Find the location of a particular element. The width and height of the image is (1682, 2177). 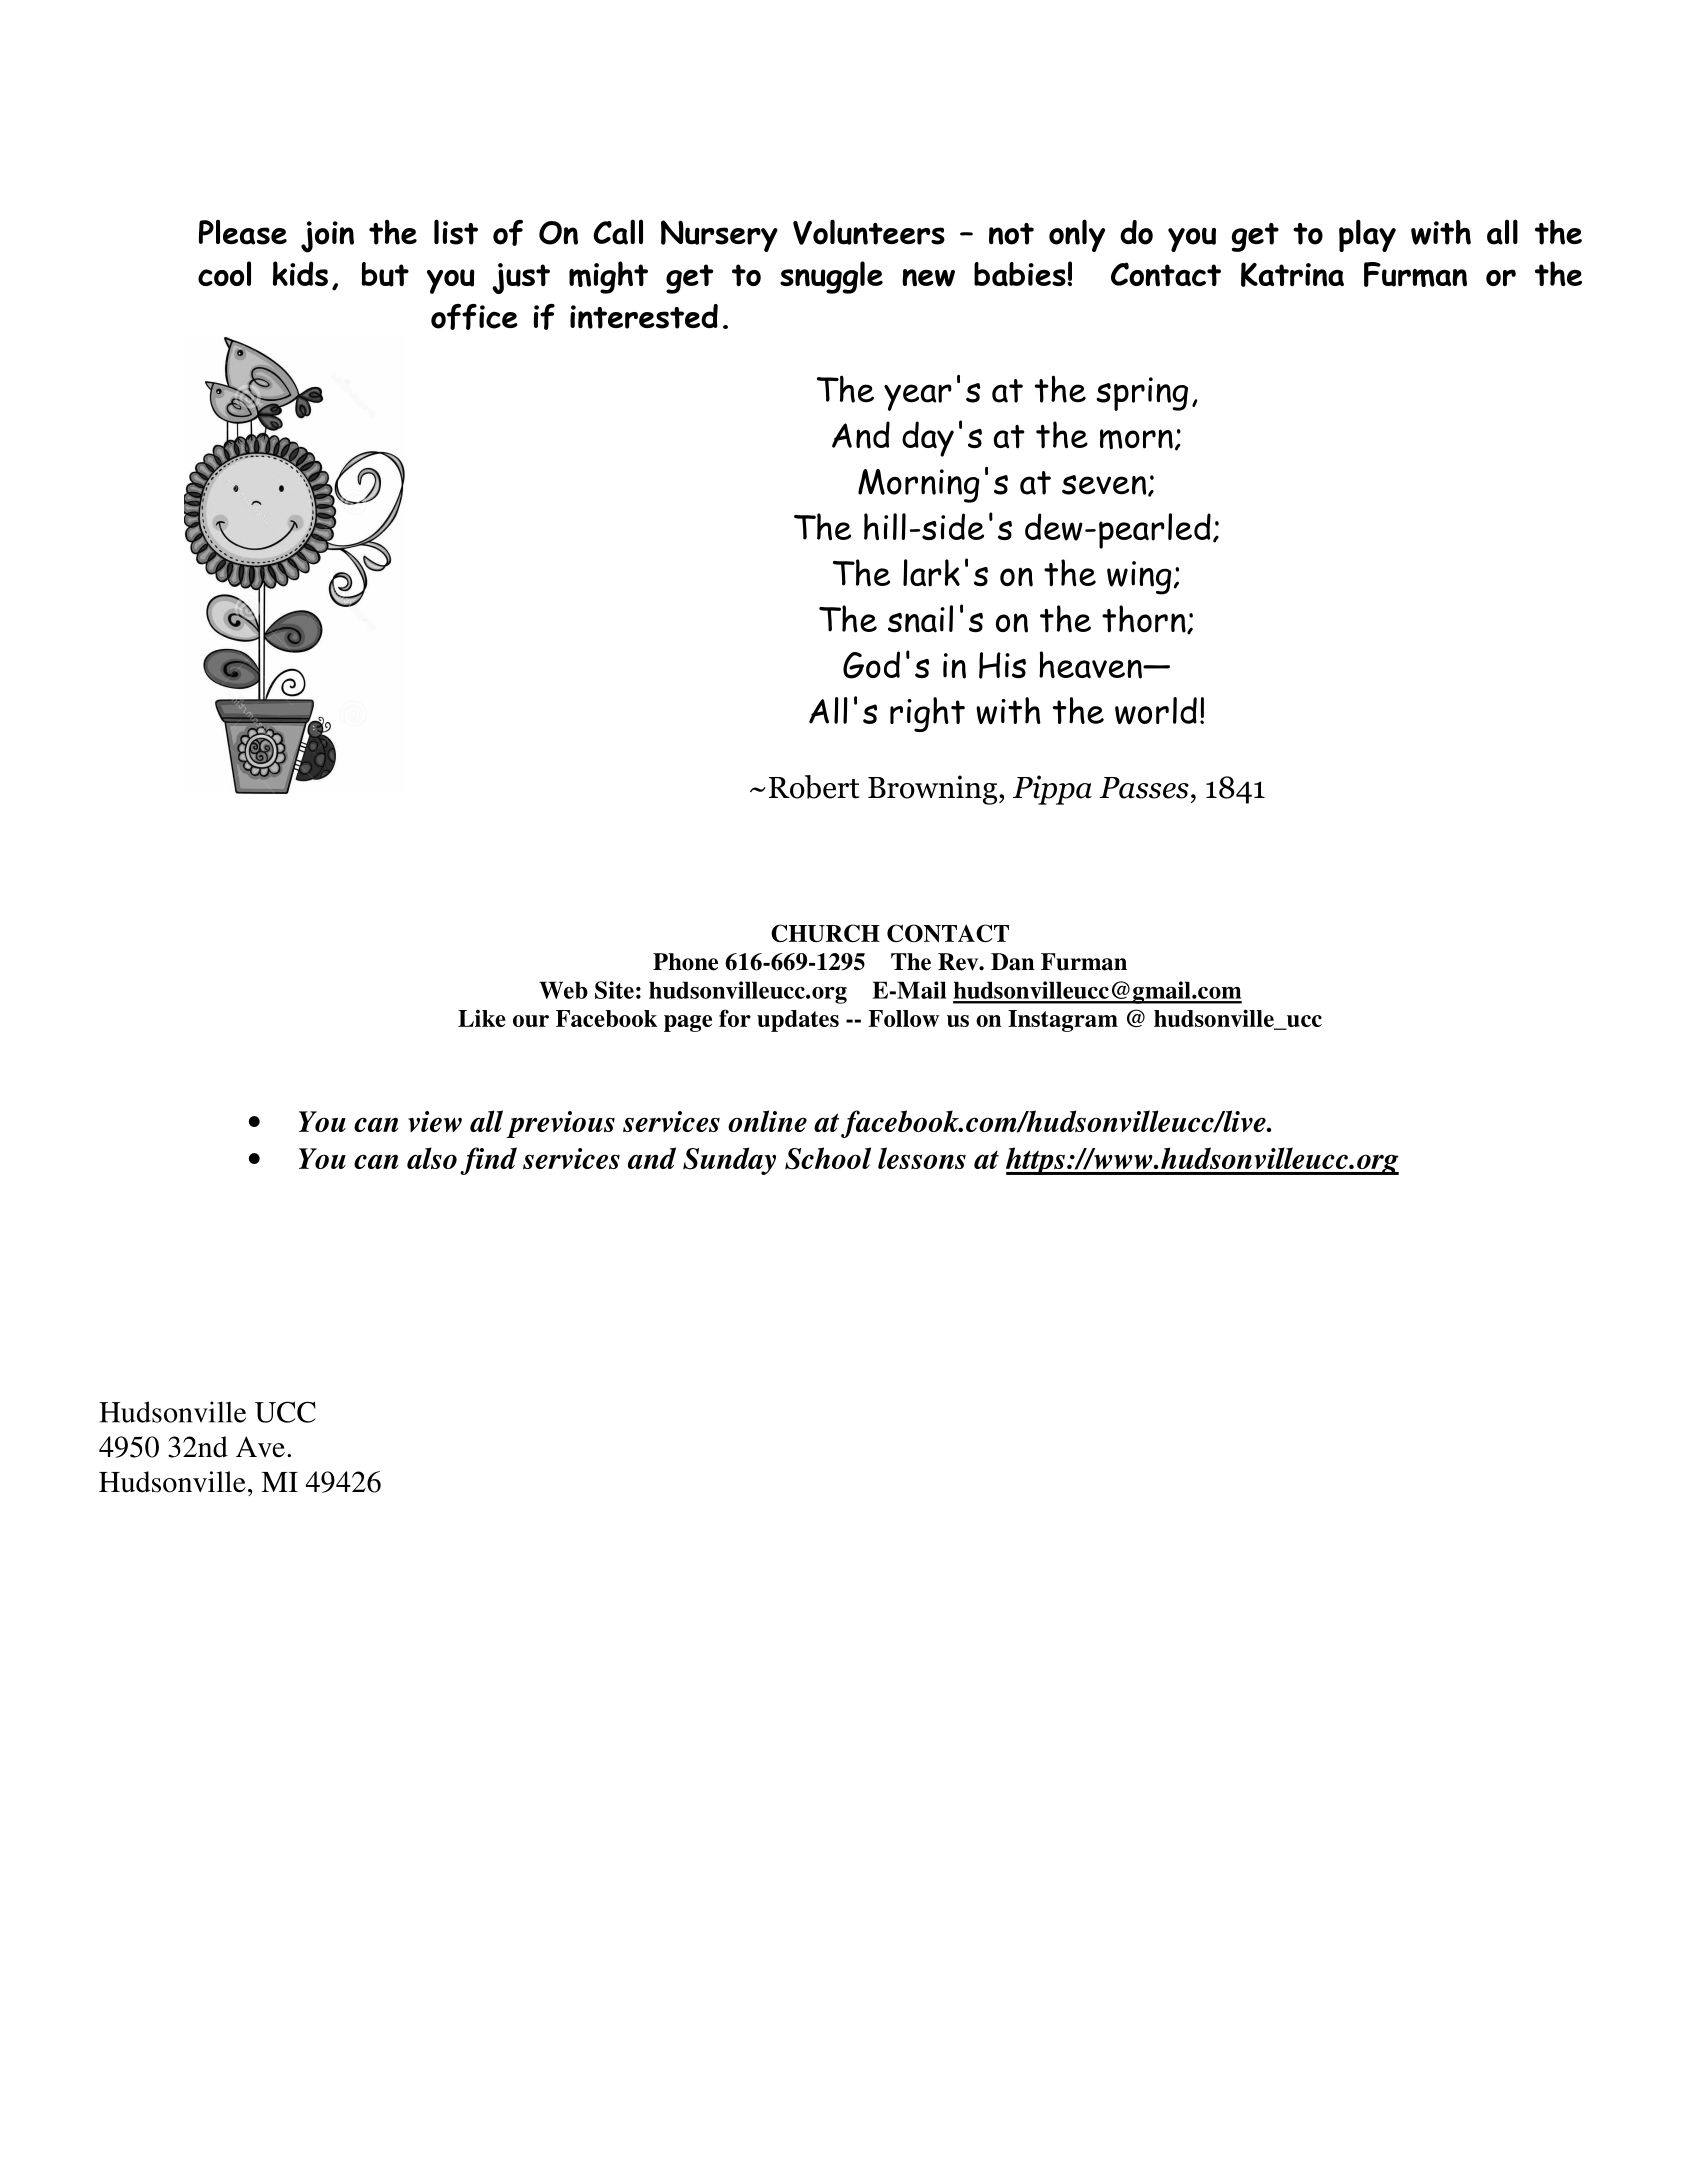

but is located at coordinates (385, 274).
